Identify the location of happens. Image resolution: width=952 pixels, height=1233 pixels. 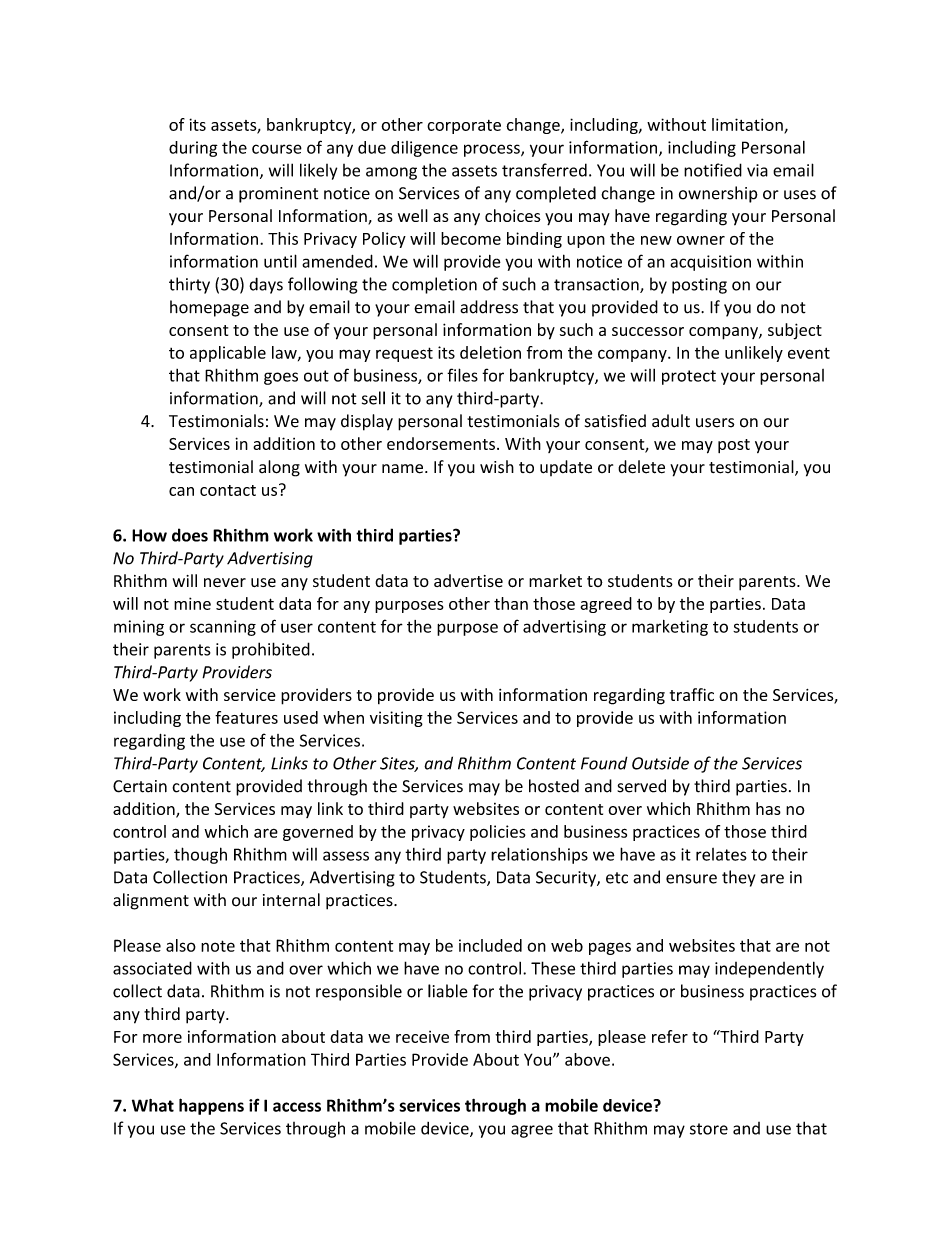
(211, 1106).
